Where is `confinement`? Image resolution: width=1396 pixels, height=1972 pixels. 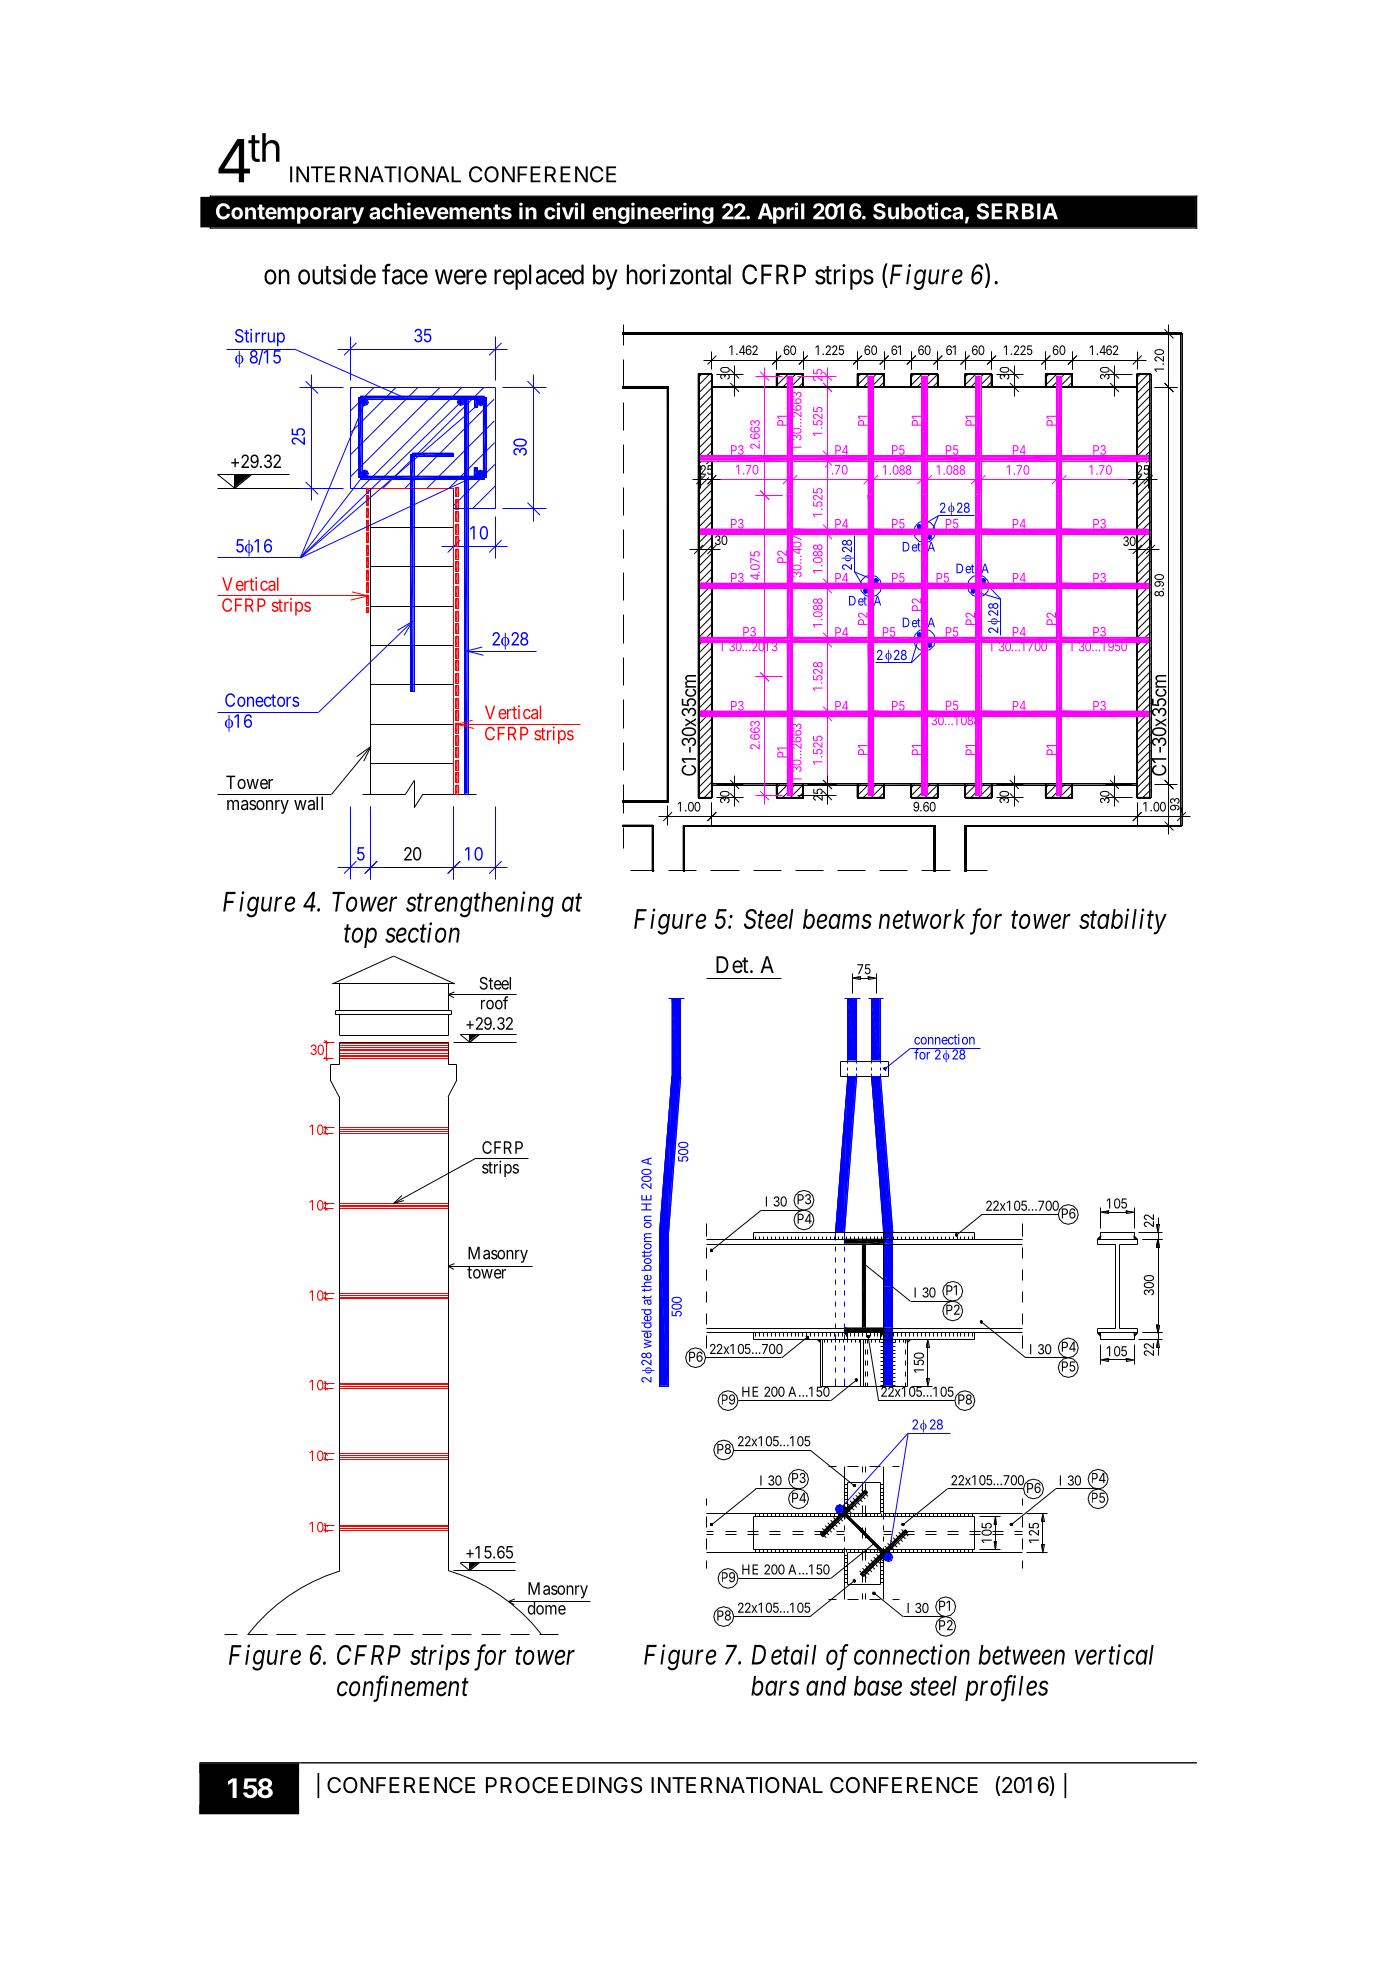
confinement is located at coordinates (403, 1688).
